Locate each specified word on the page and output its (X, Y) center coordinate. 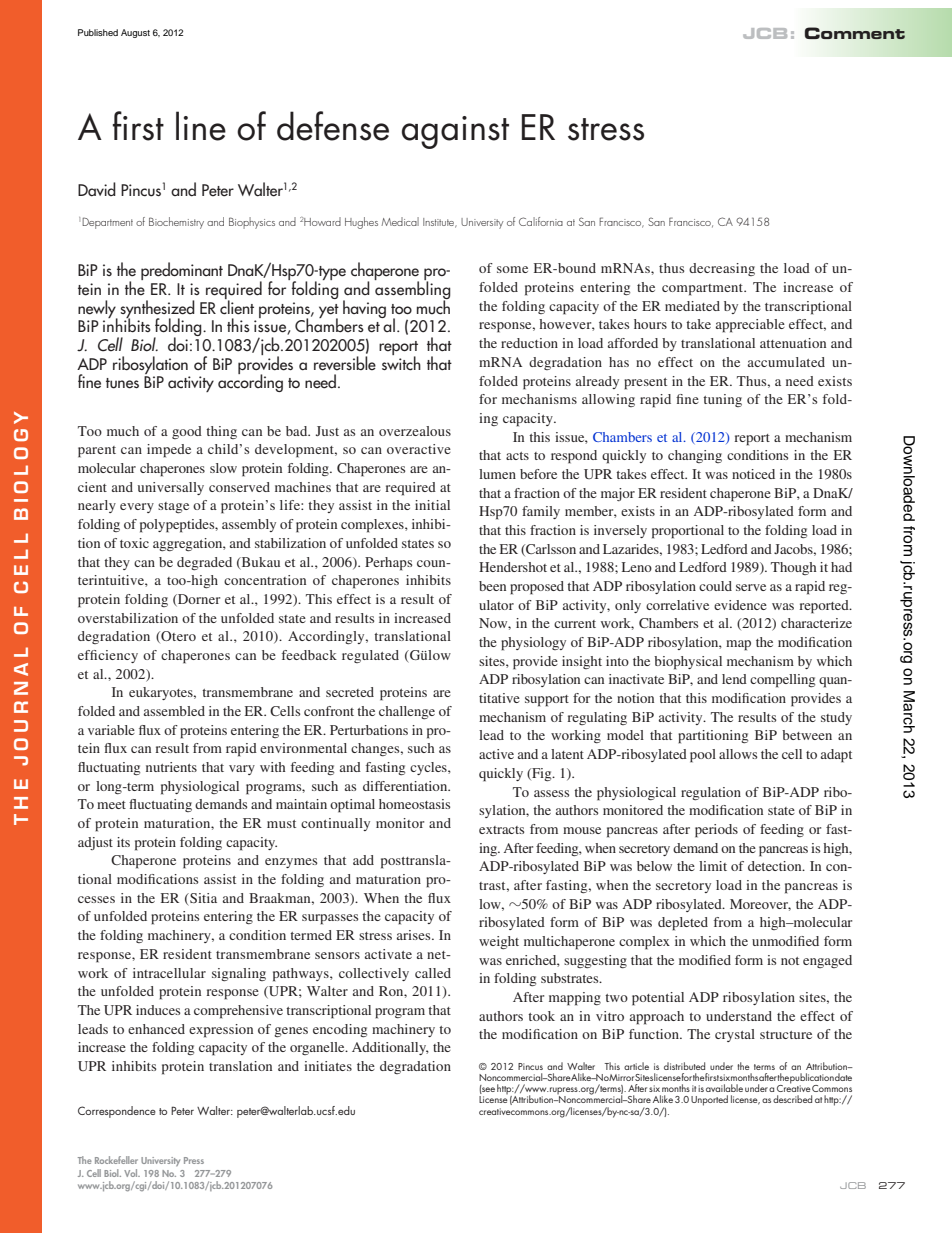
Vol (132, 1173)
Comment (855, 33)
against (455, 132)
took (541, 1016)
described (792, 1099)
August (135, 33)
